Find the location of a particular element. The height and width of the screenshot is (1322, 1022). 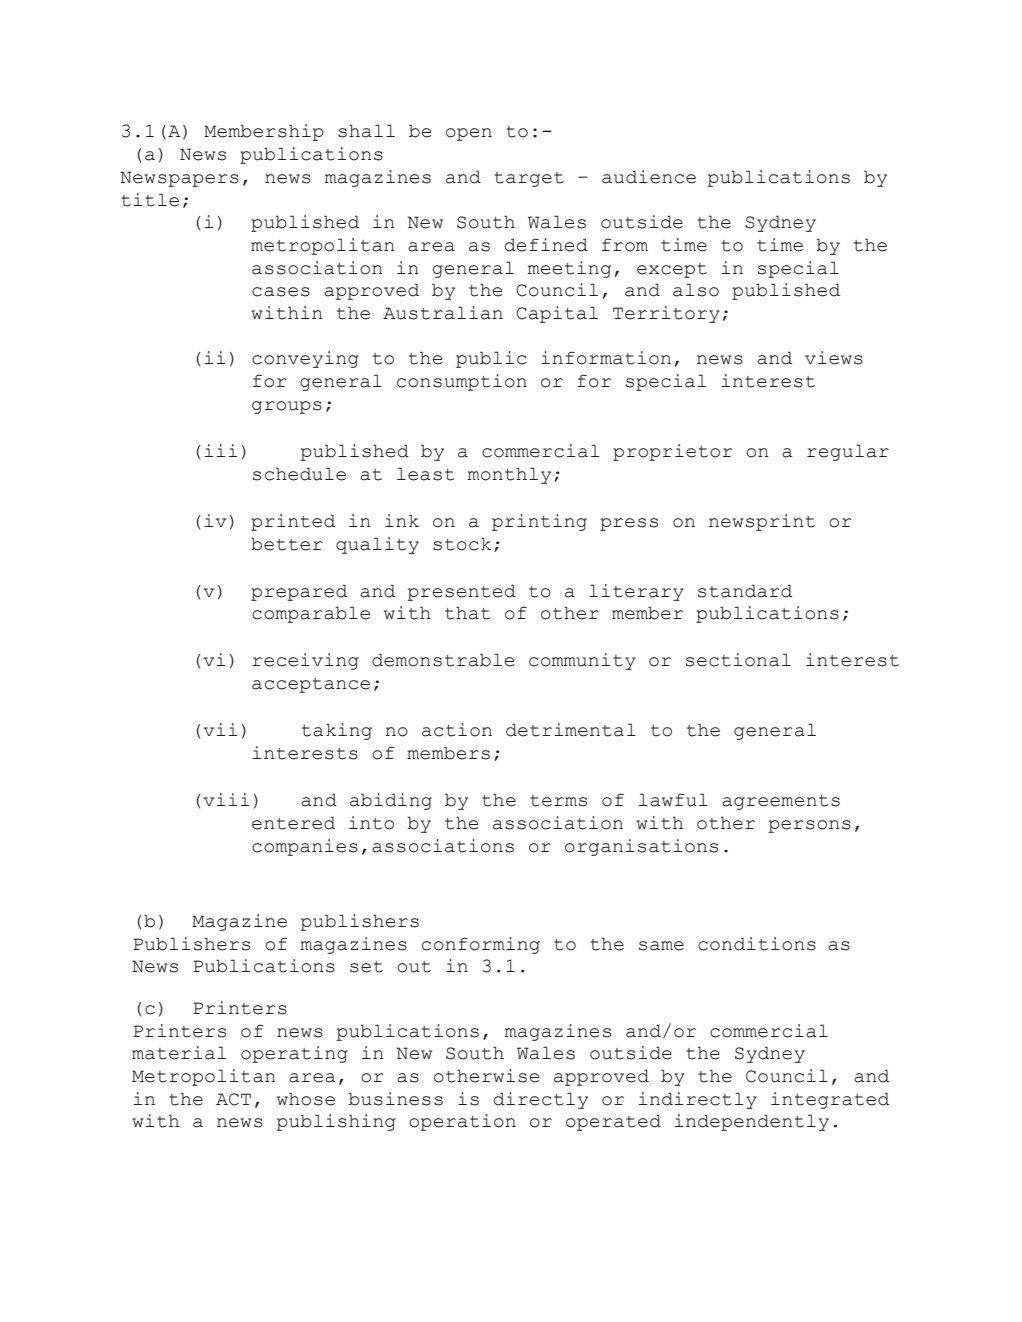

monthly is located at coordinates (509, 475).
